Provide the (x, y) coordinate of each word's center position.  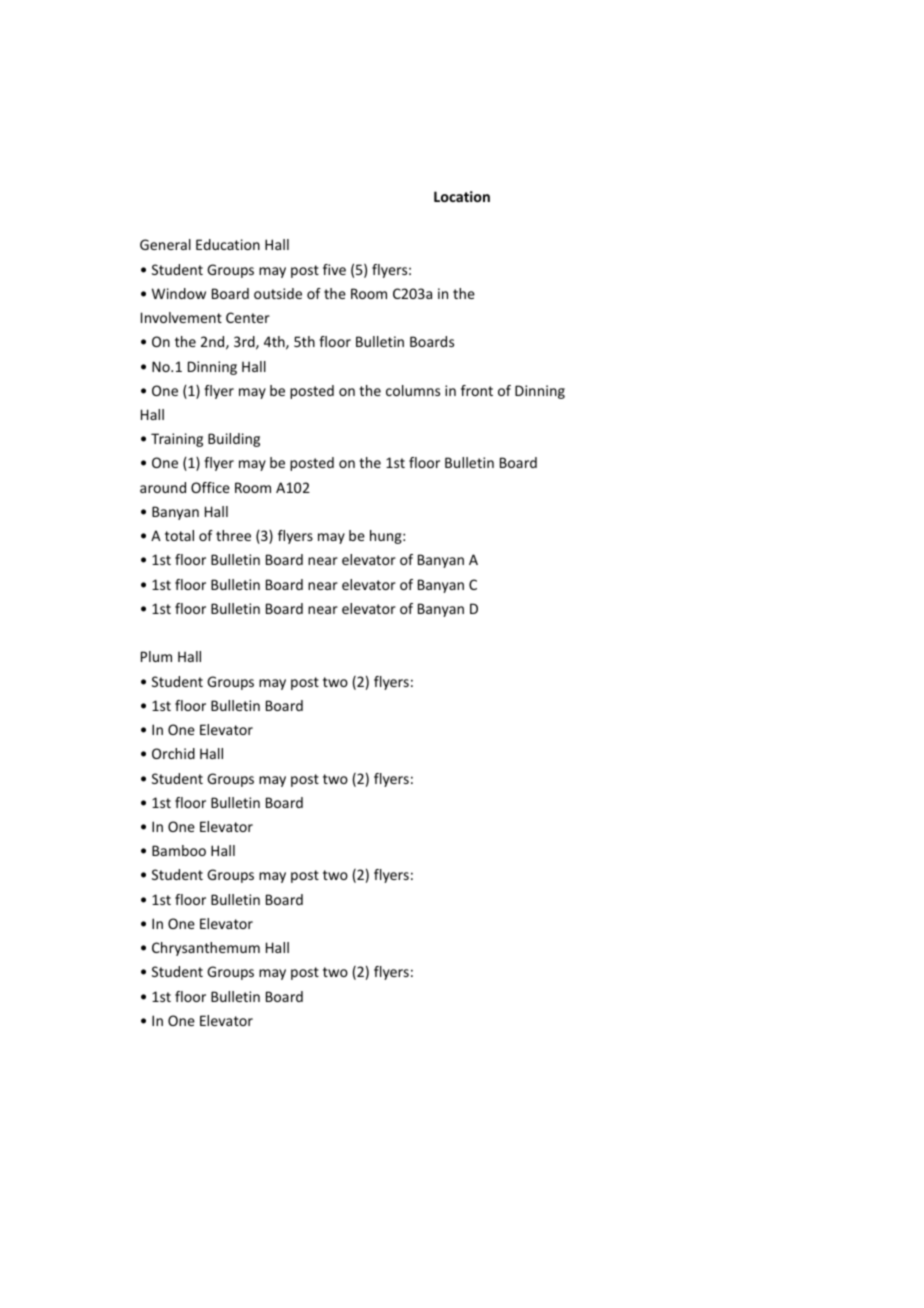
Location (462, 196)
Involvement (181, 317)
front (477, 390)
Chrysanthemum (206, 949)
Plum (156, 656)
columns (413, 390)
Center (248, 317)
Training (177, 440)
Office (210, 487)
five (334, 269)
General (165, 244)
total (179, 535)
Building (234, 440)
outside (278, 293)
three (233, 535)
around (163, 487)
